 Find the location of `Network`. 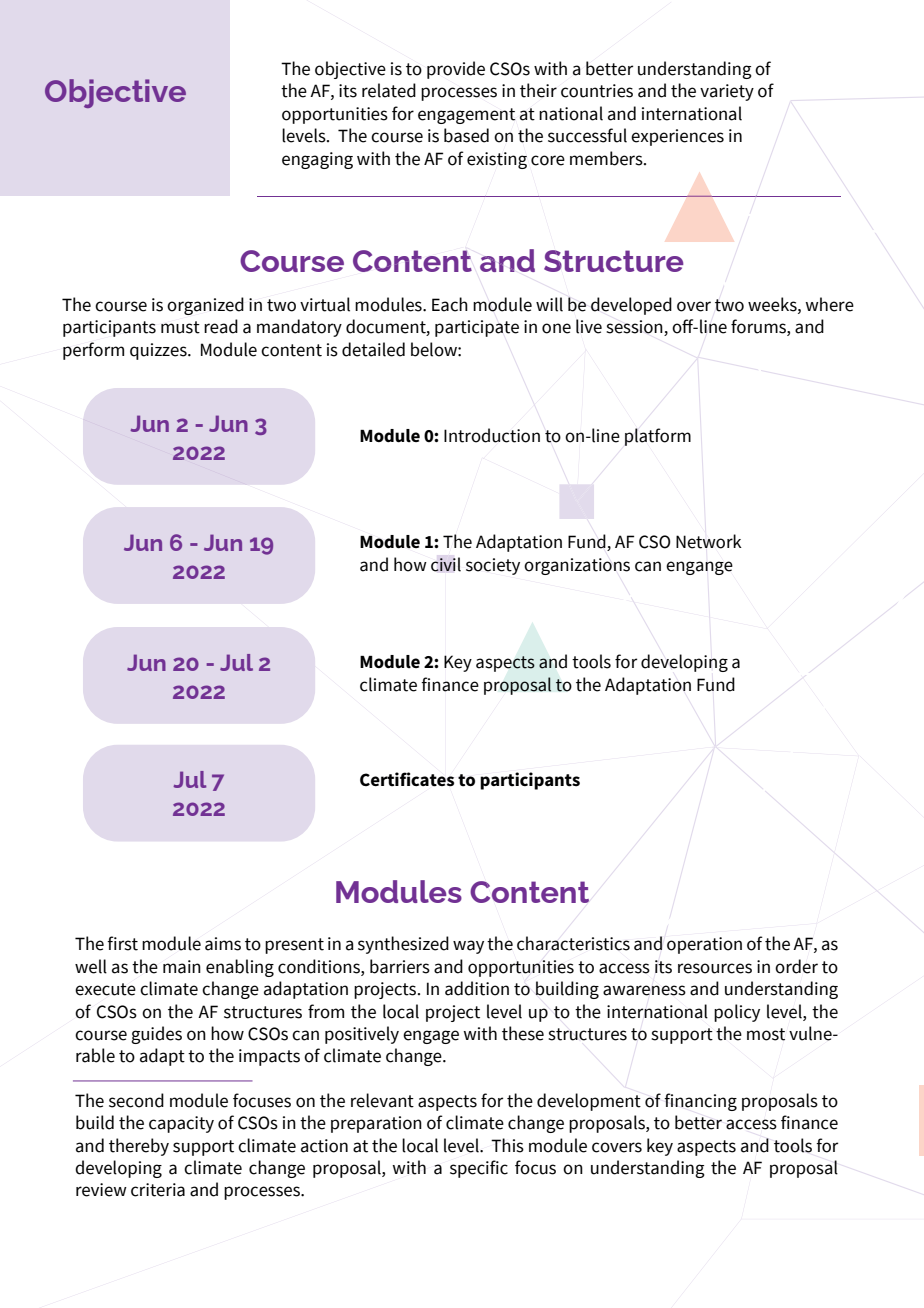

Network is located at coordinates (709, 541).
